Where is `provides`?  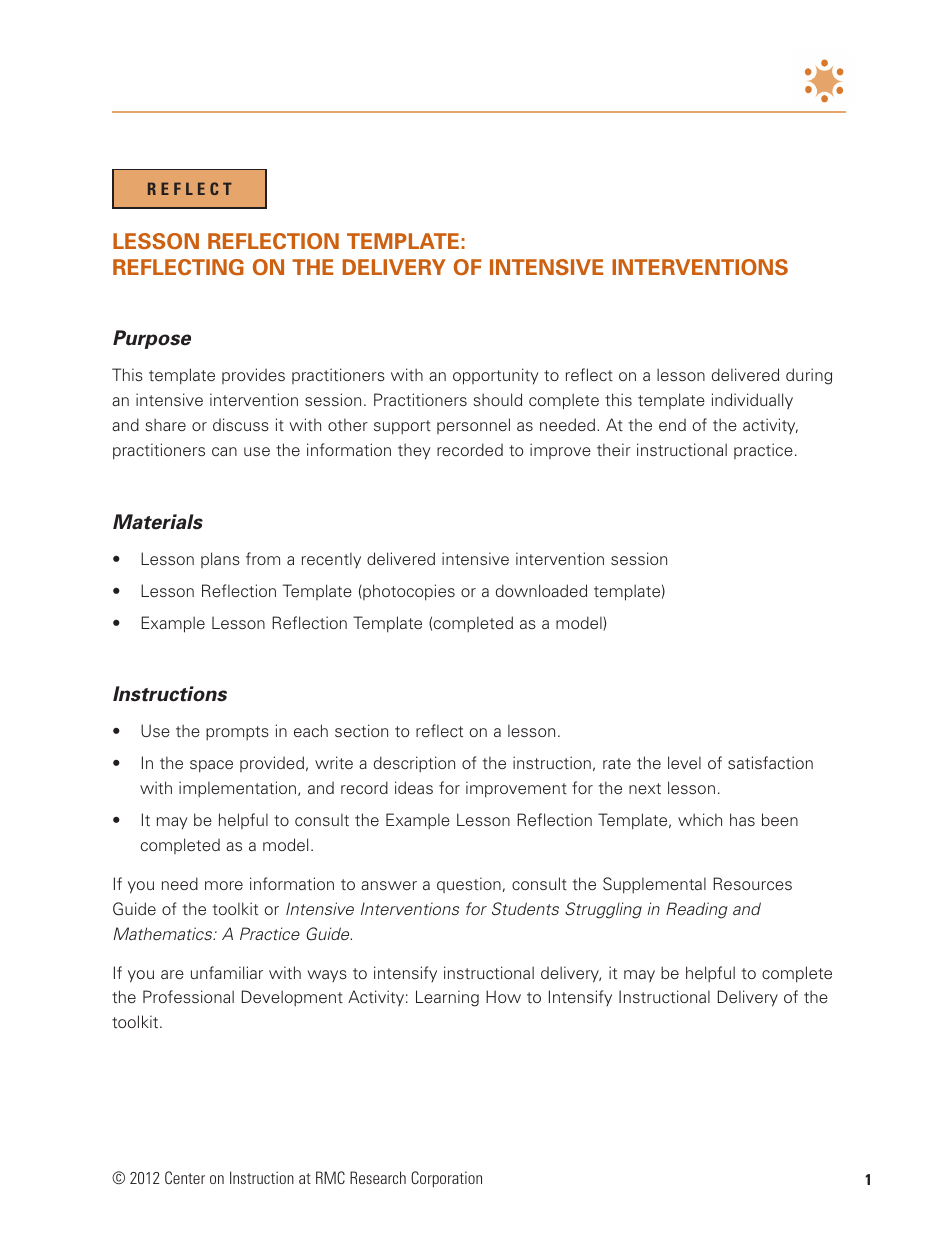
provides is located at coordinates (253, 376).
